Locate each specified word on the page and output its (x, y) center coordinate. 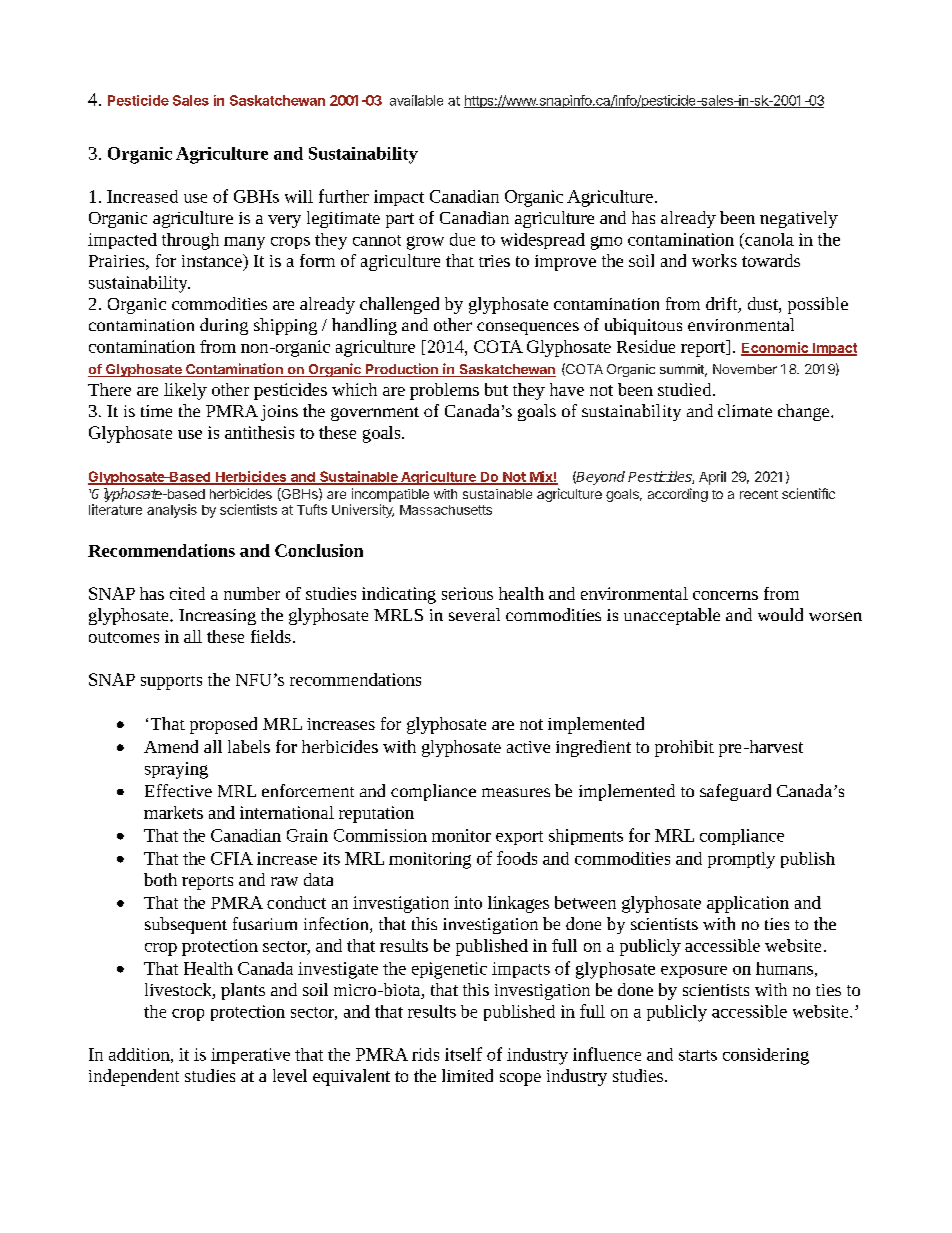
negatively (799, 219)
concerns (725, 595)
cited (187, 593)
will (299, 196)
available (416, 100)
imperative (250, 1056)
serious (467, 593)
